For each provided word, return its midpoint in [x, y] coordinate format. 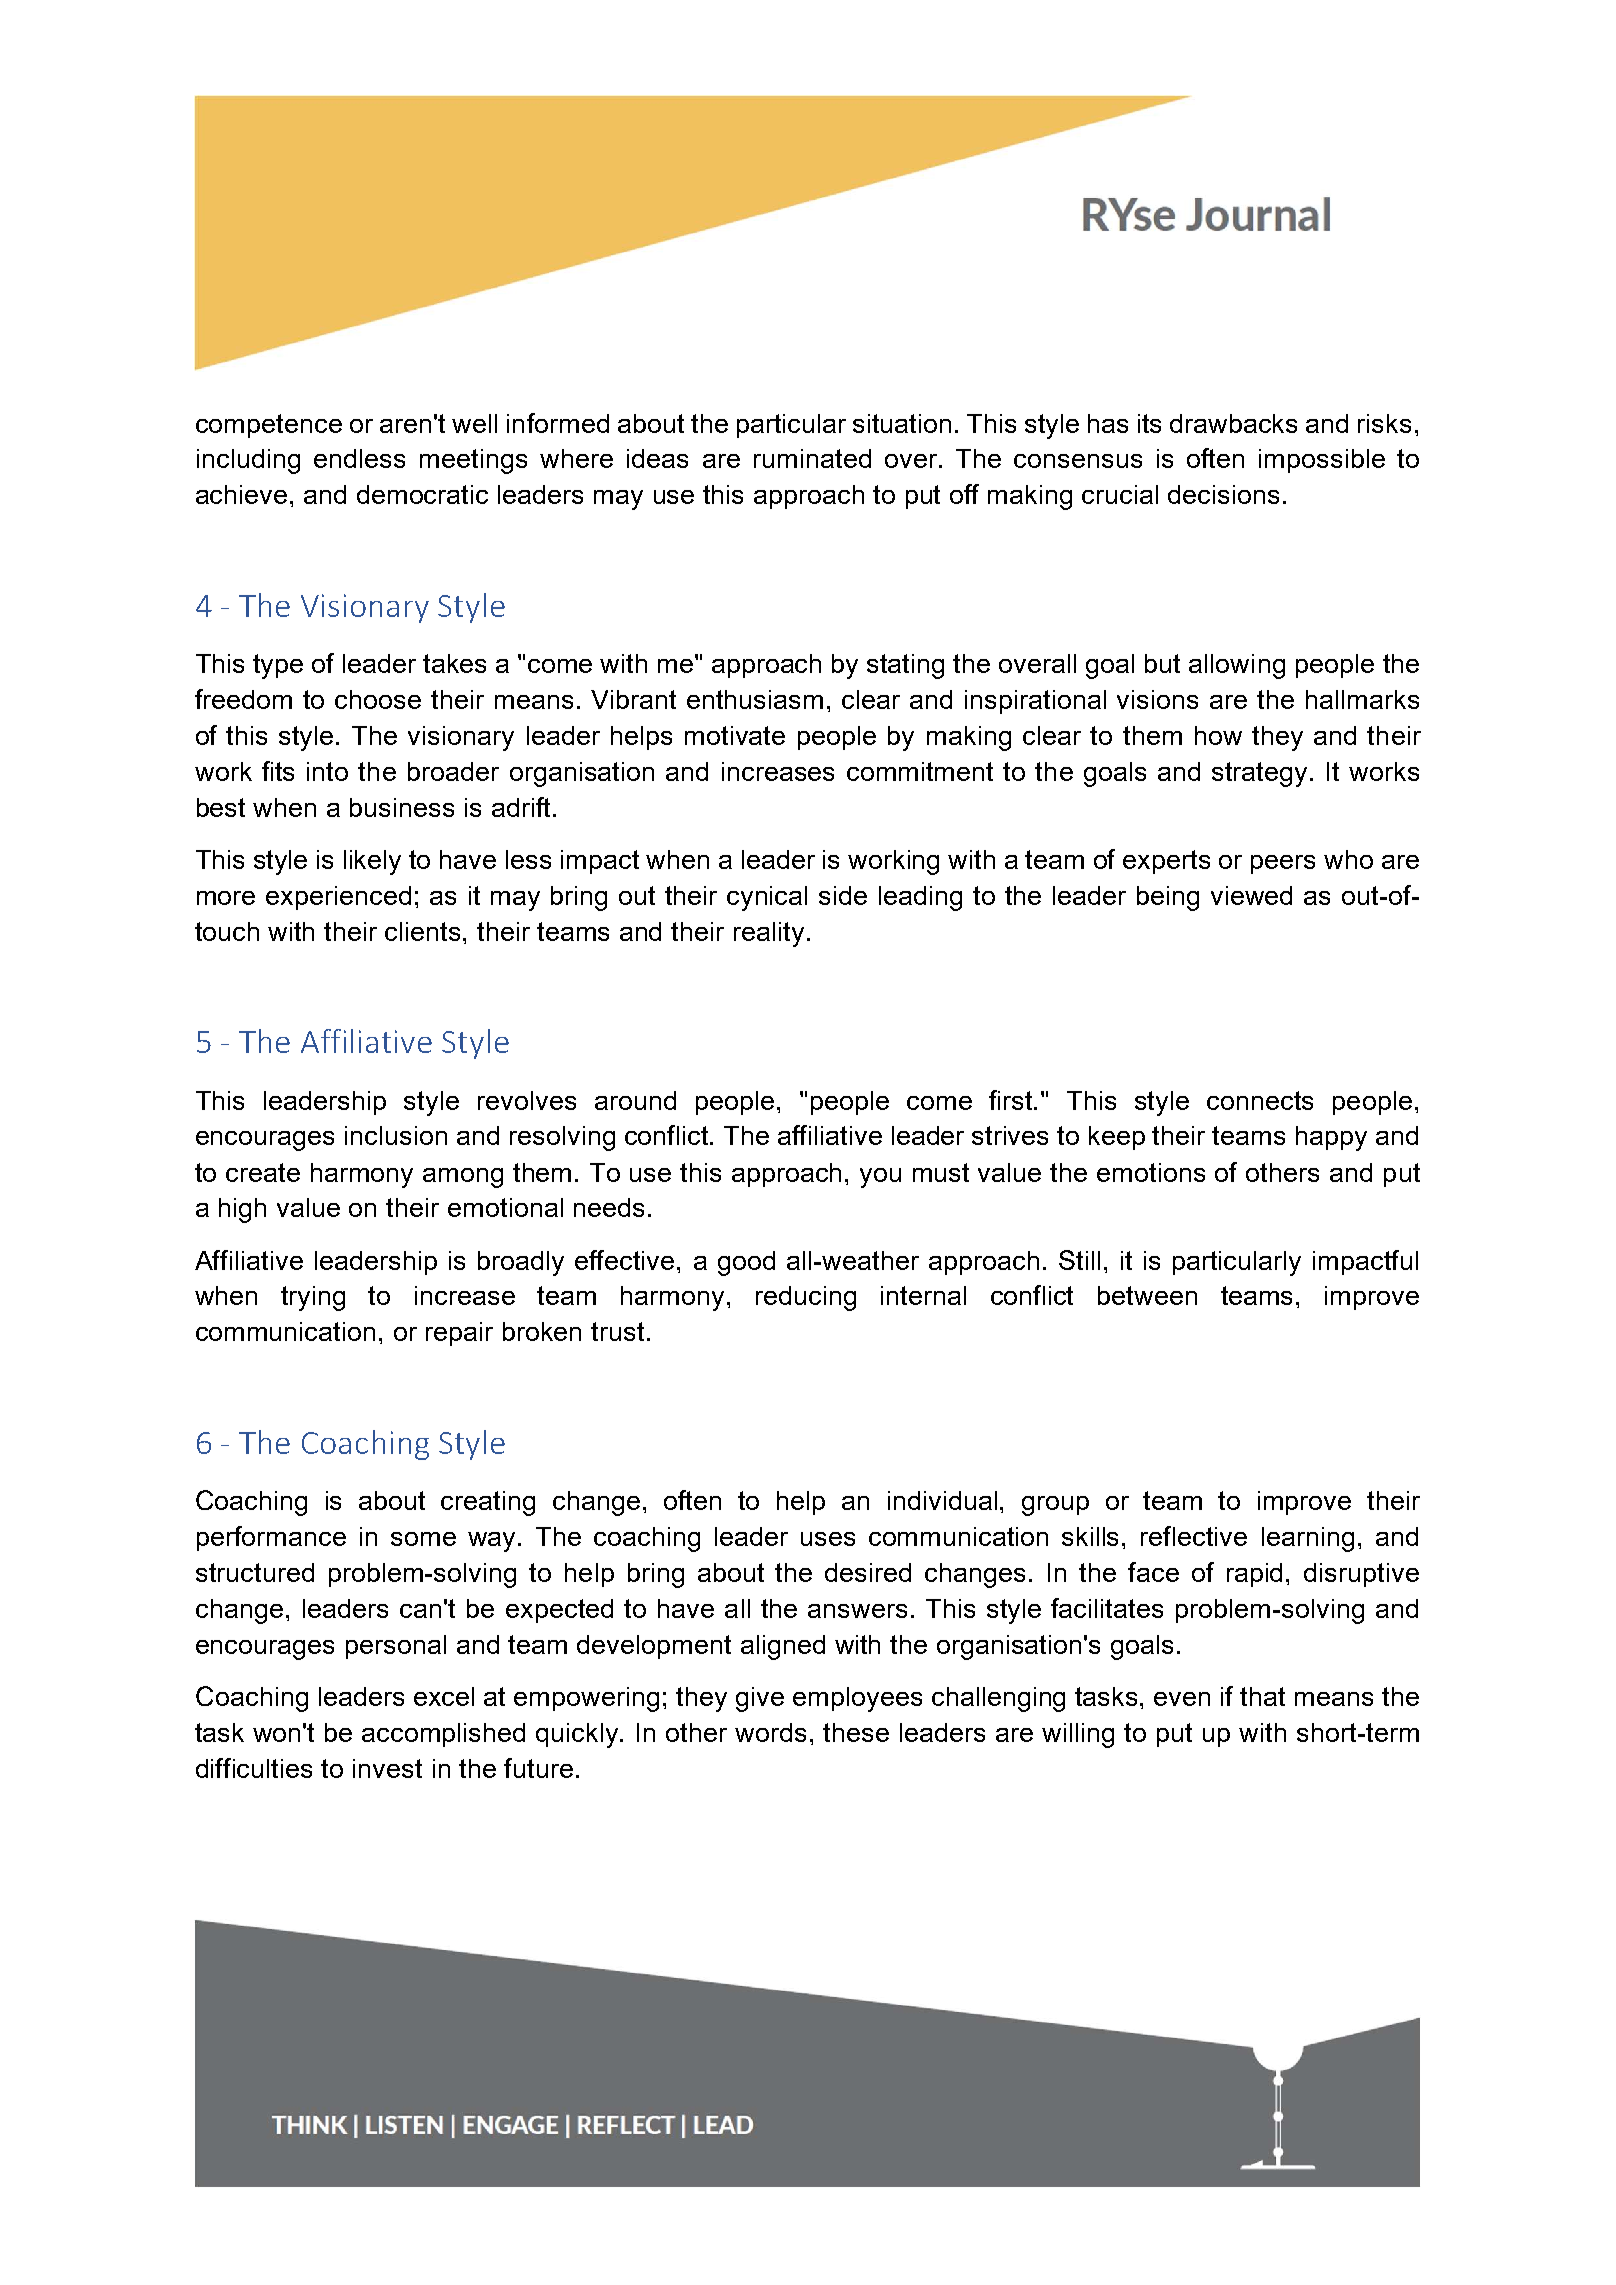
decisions [1223, 494]
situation [902, 423]
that [1262, 1696]
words [770, 1732]
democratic [422, 494]
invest [387, 1768]
